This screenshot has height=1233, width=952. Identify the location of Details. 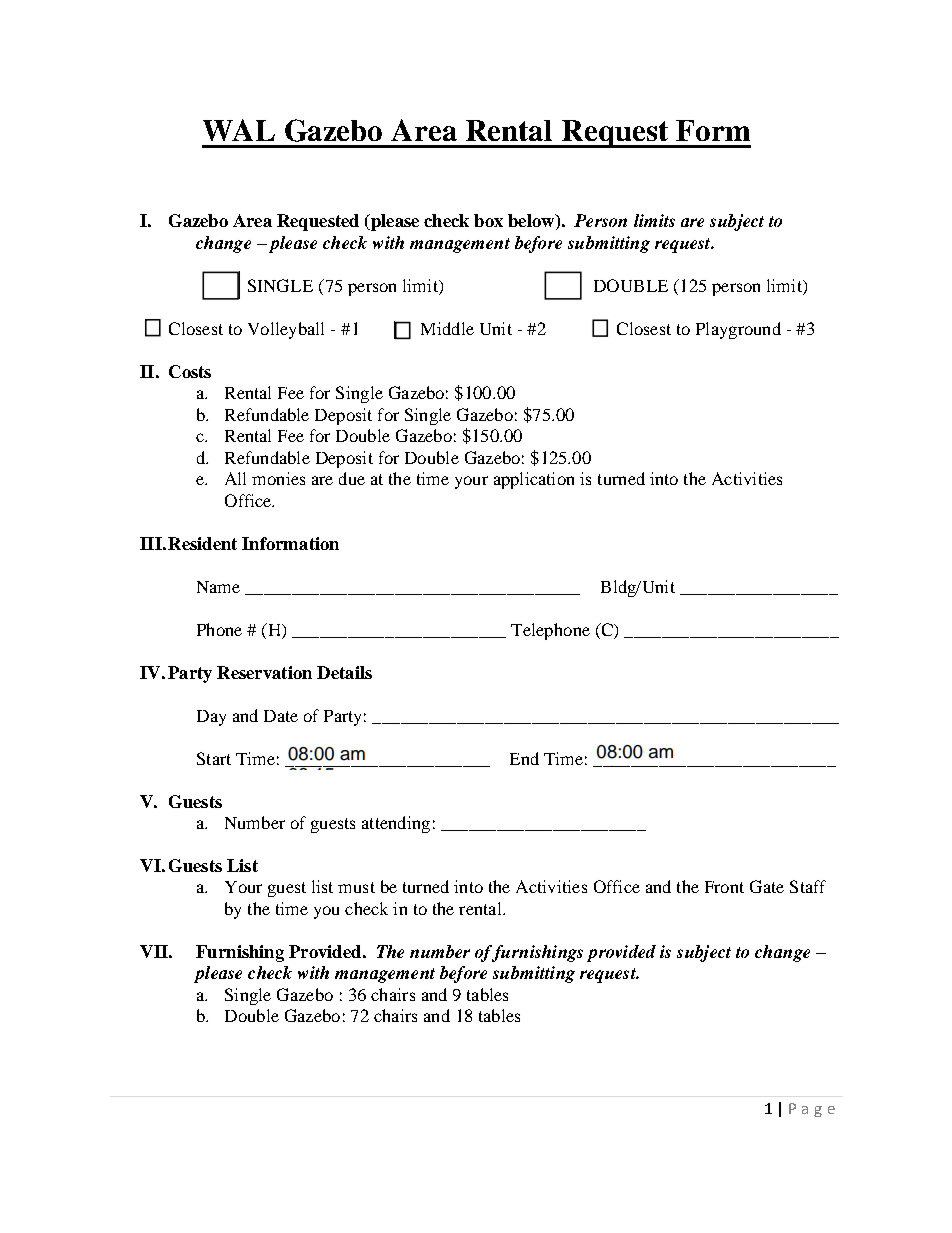
(344, 672).
